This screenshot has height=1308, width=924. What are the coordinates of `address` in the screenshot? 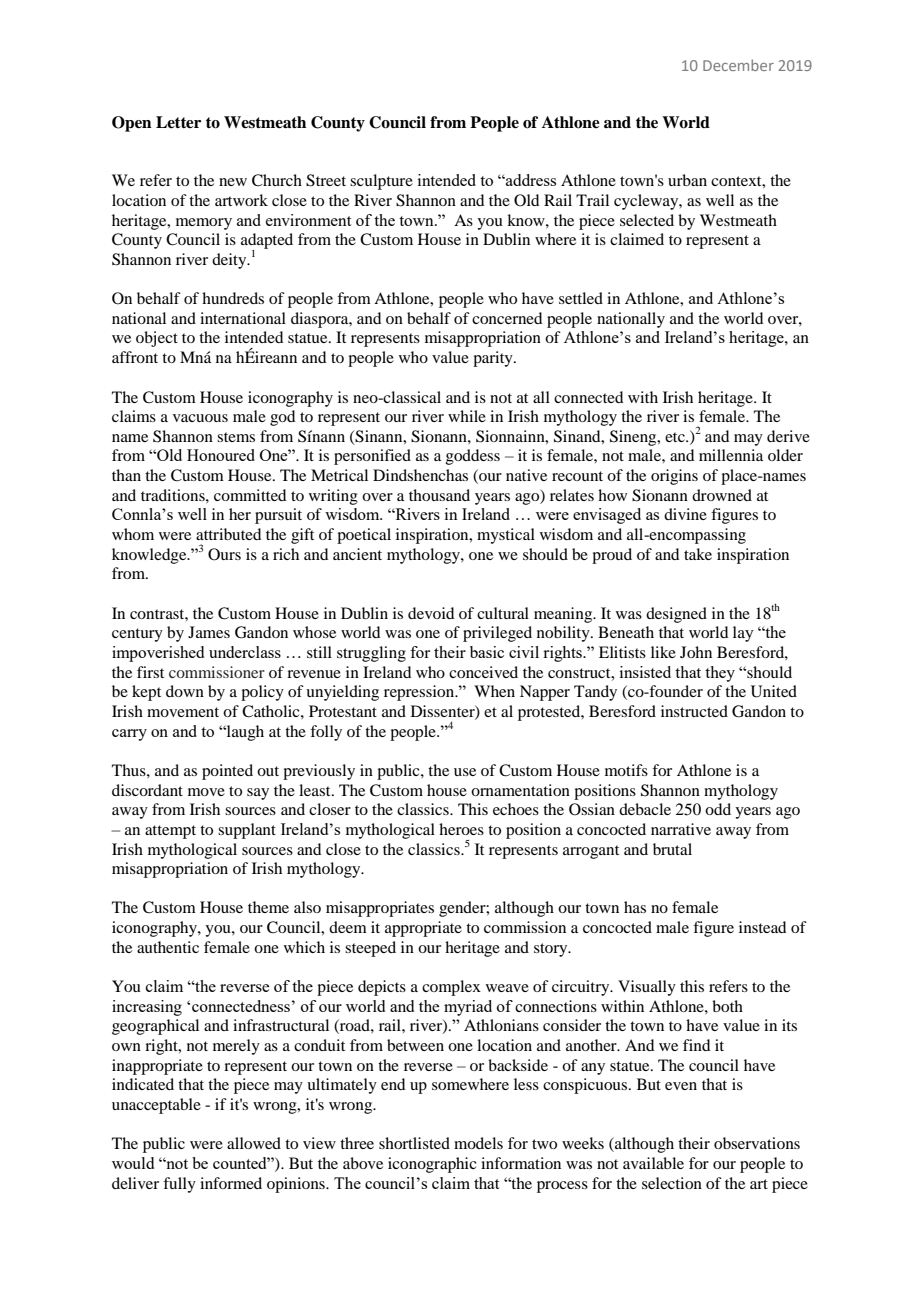 It's located at (530, 180).
